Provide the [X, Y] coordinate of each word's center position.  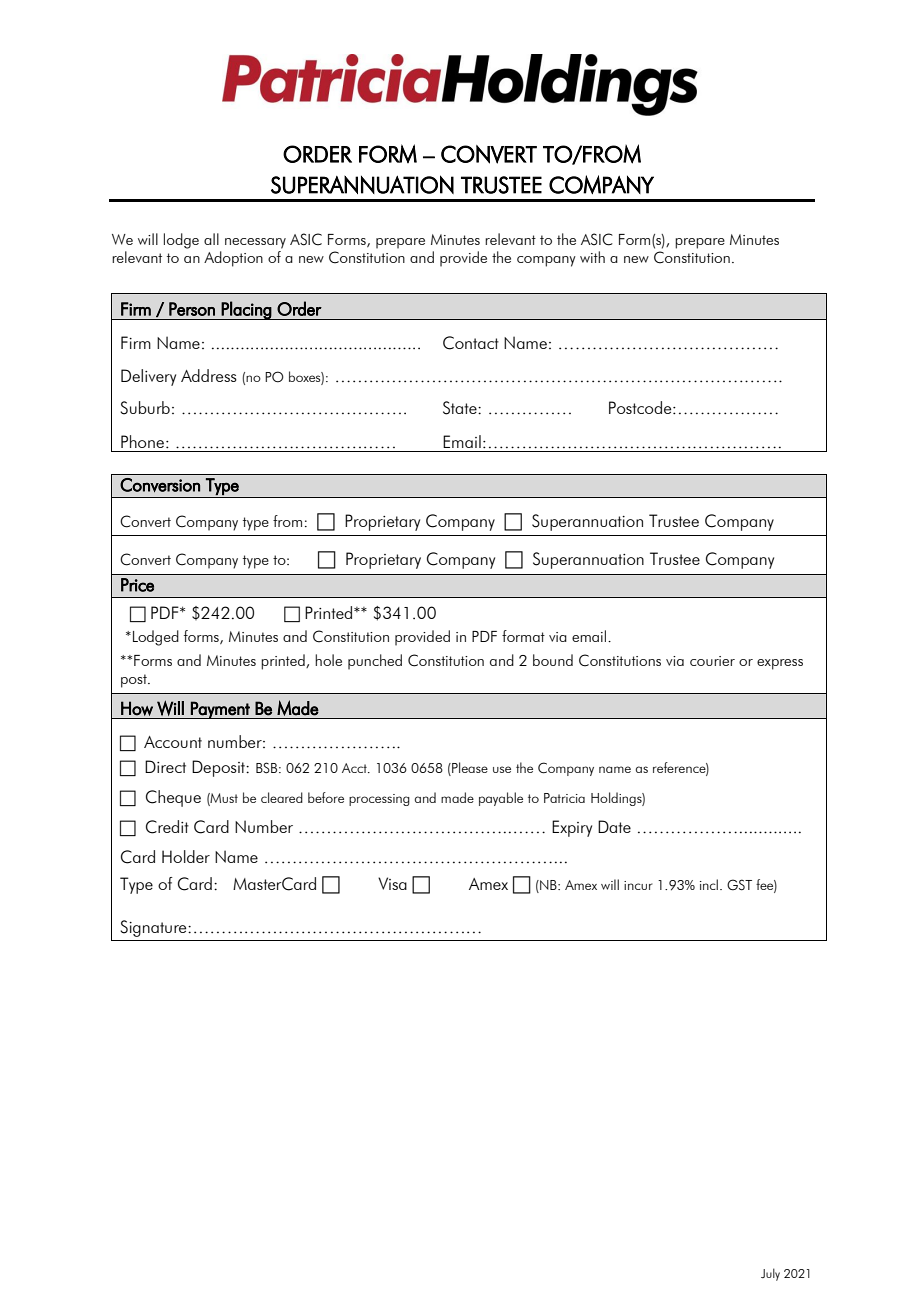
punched [375, 662]
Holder [186, 856]
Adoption [233, 259]
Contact [471, 343]
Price [137, 585]
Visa [392, 883]
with [592, 257]
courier [712, 661]
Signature [154, 928]
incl [709, 884]
